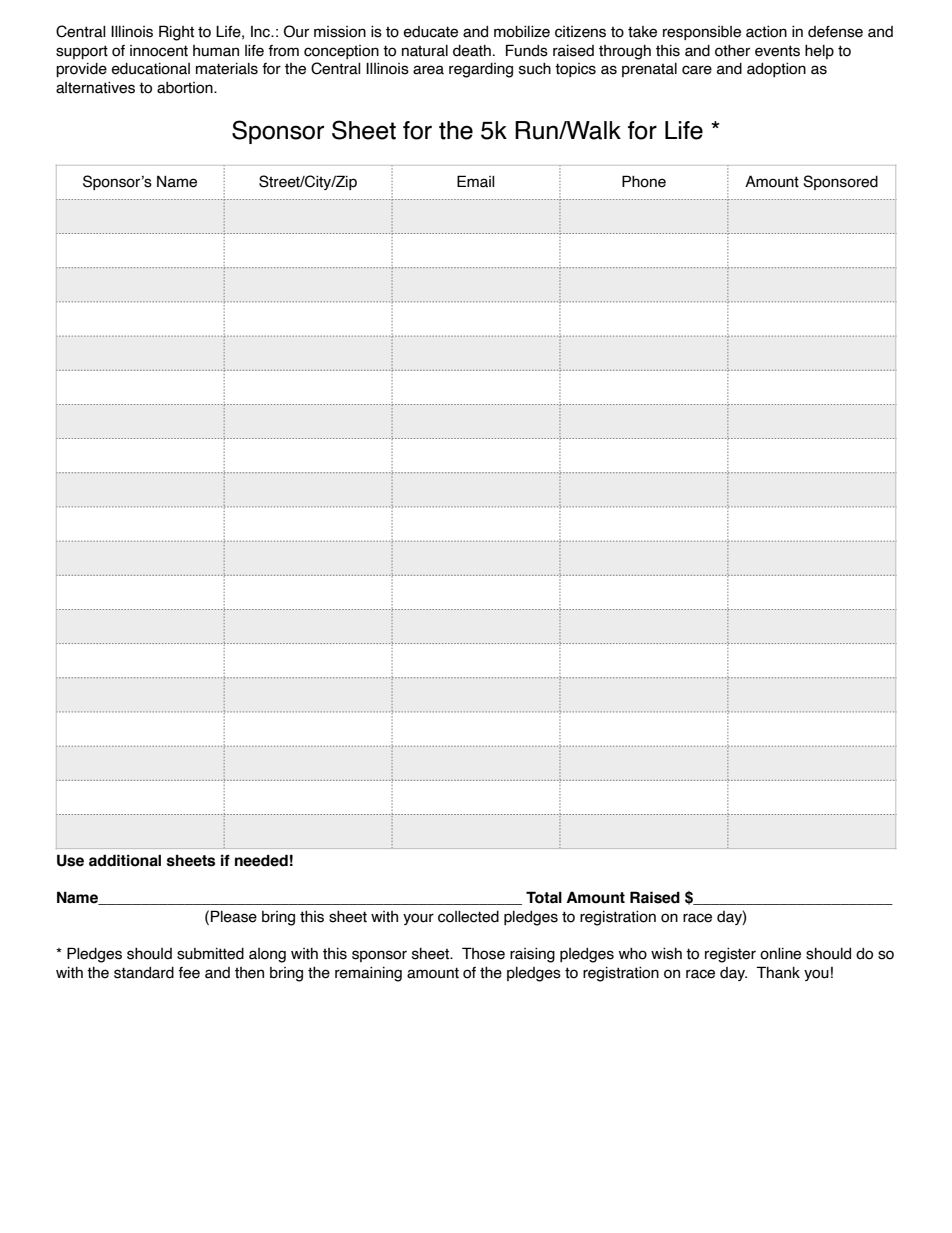  I want to click on Email, so click(476, 181).
